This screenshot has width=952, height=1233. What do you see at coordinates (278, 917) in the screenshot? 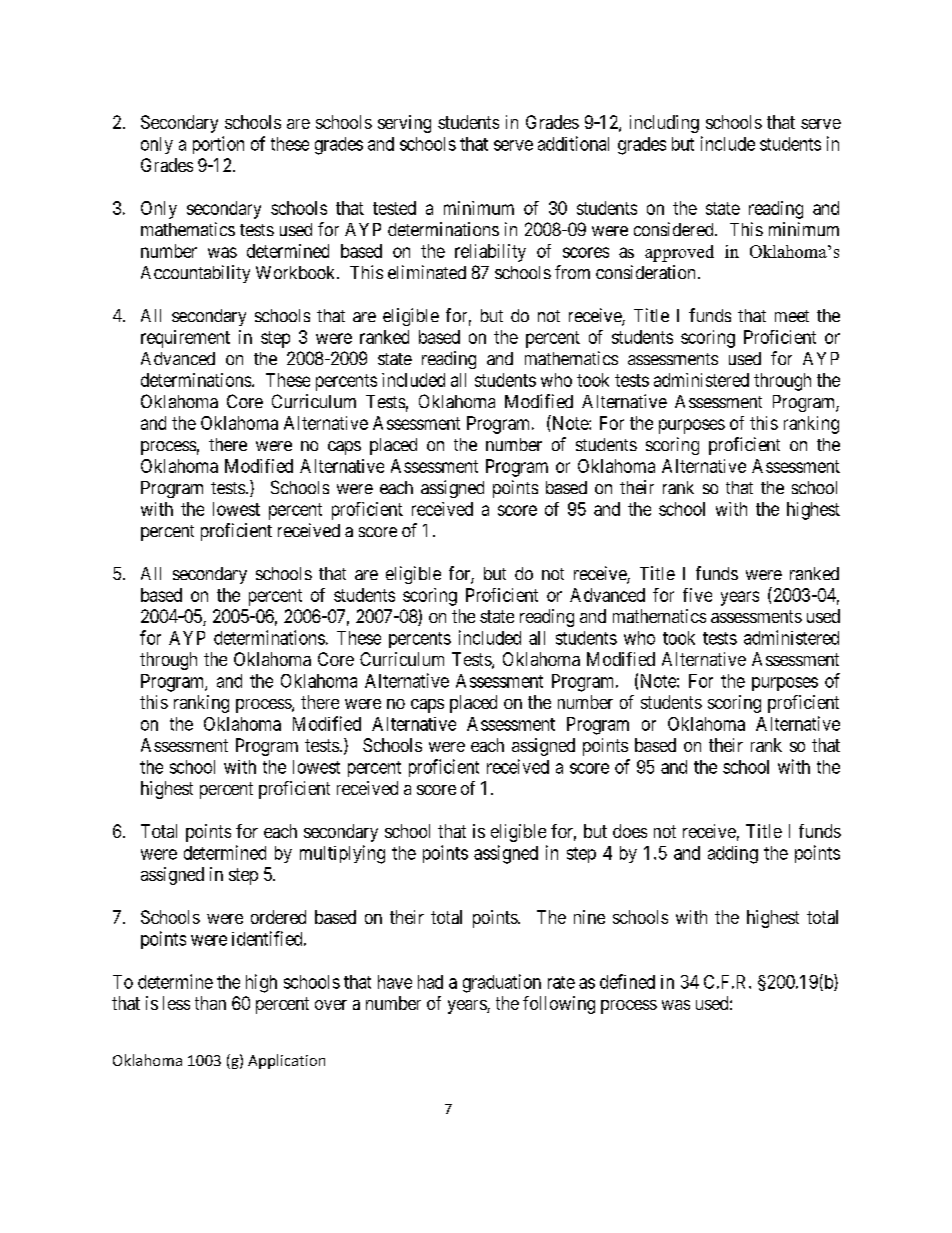
I see `ordered` at bounding box center [278, 917].
